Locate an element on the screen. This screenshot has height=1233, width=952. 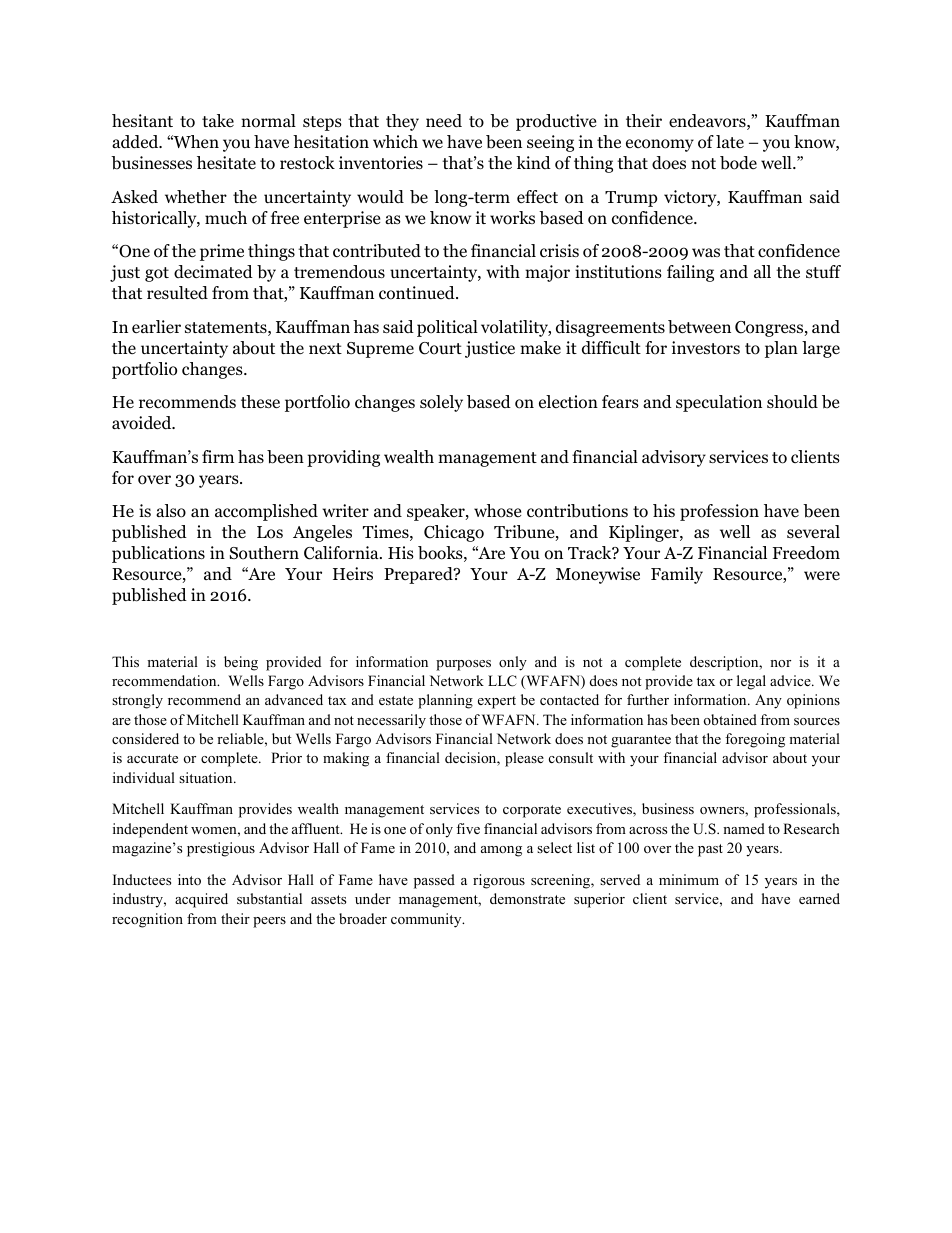
hesitate is located at coordinates (226, 162).
